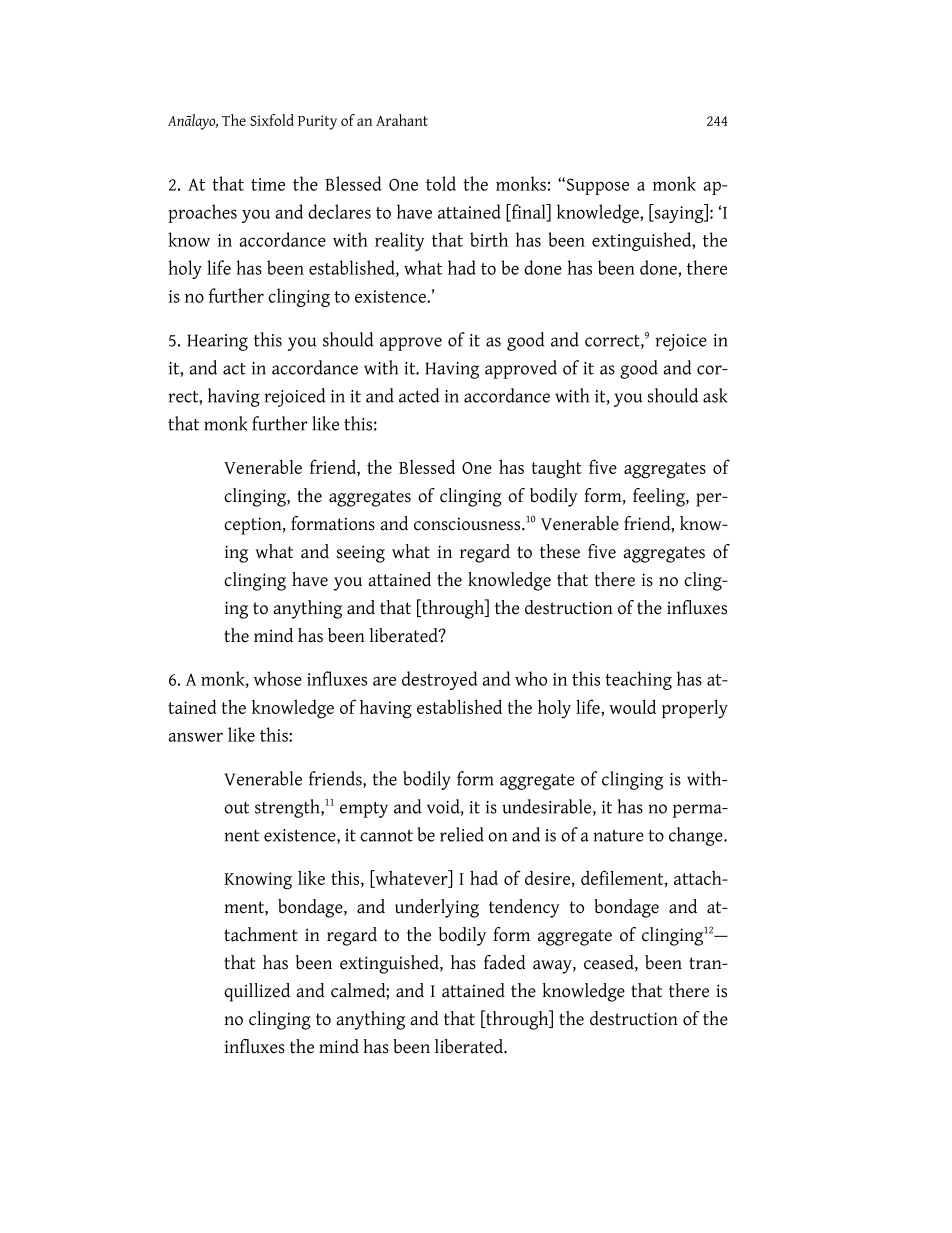  Describe the element at coordinates (361, 554) in the screenshot. I see `seeing` at that location.
